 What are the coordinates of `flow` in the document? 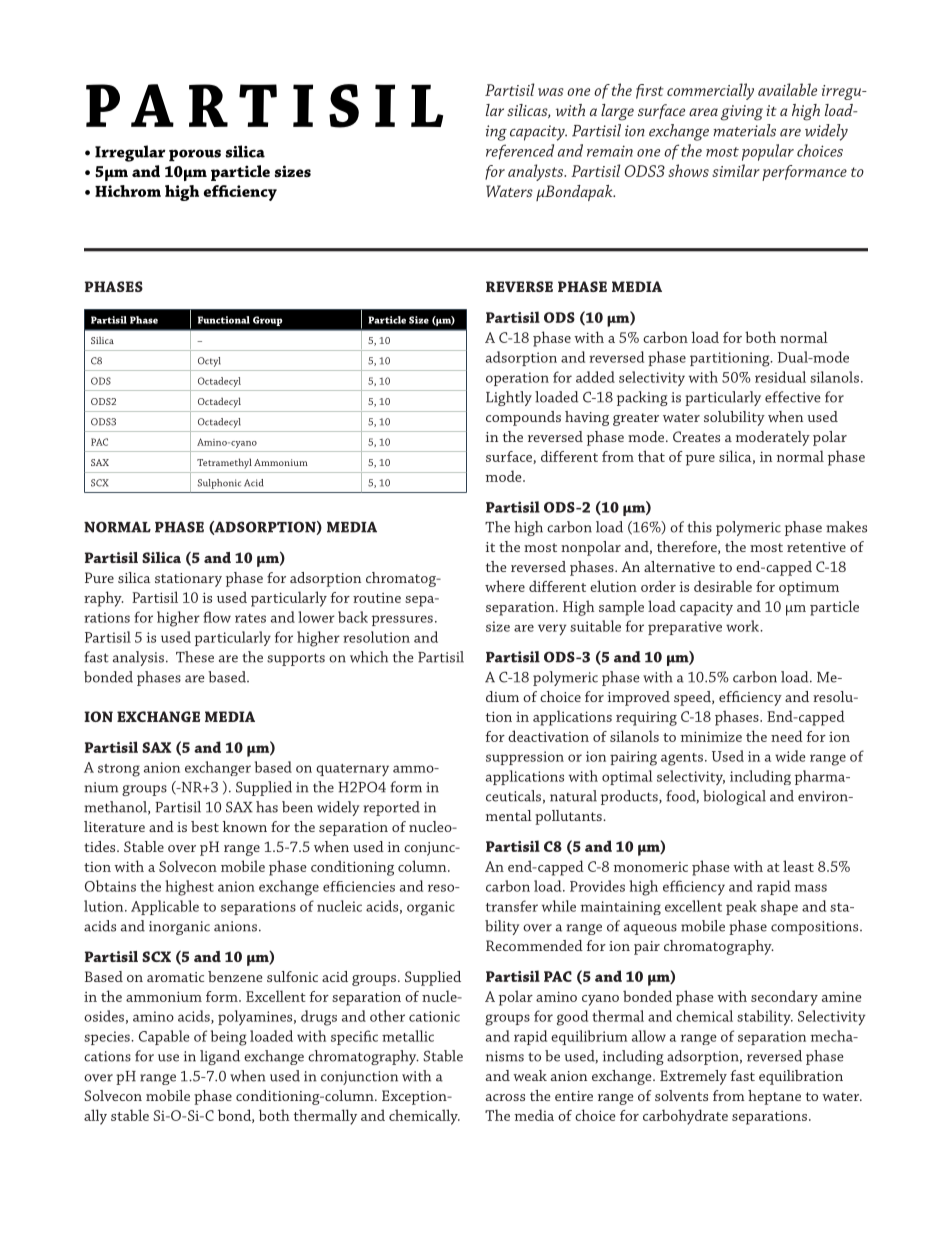 It's located at (217, 617).
